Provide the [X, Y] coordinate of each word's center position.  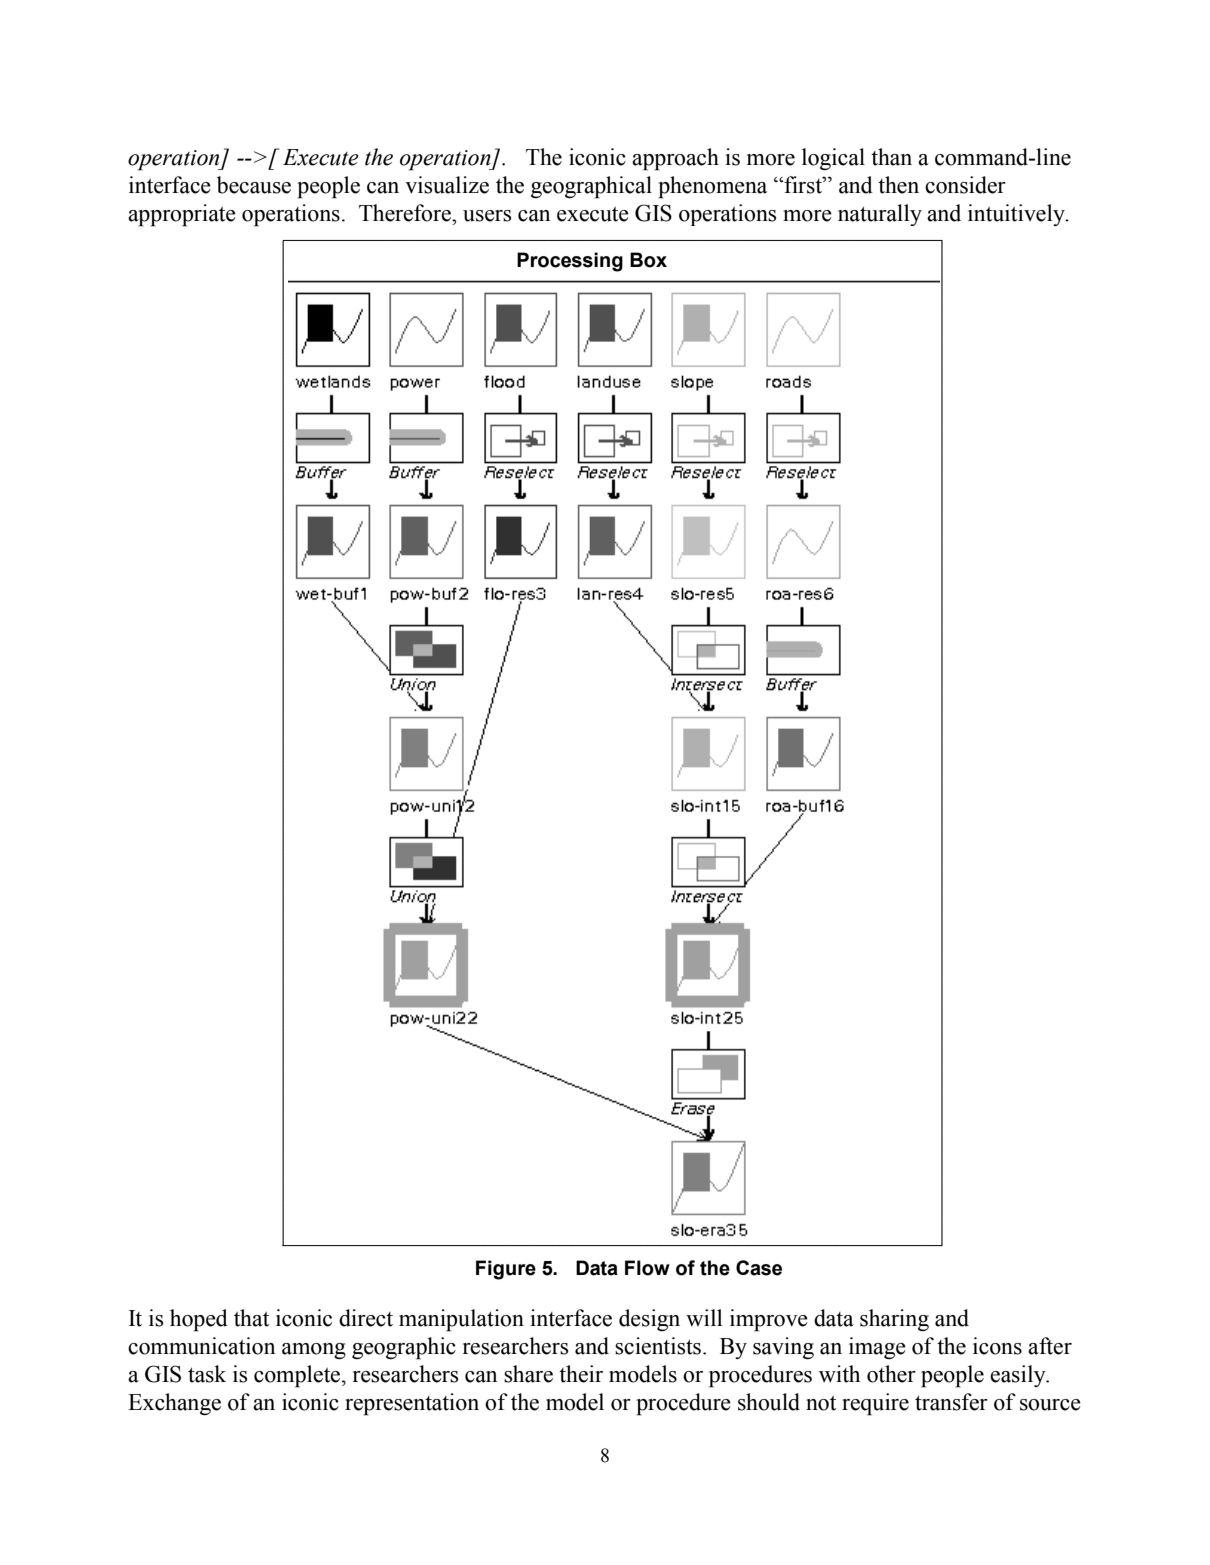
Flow [647, 1268]
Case [759, 1268]
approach [675, 159]
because [254, 185]
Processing [570, 262]
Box [648, 260]
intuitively [1017, 215]
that [251, 1318]
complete [298, 1376]
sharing [894, 1320]
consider [965, 185]
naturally [880, 215]
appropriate [182, 215]
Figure [506, 1270]
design [649, 1320]
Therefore [406, 213]
